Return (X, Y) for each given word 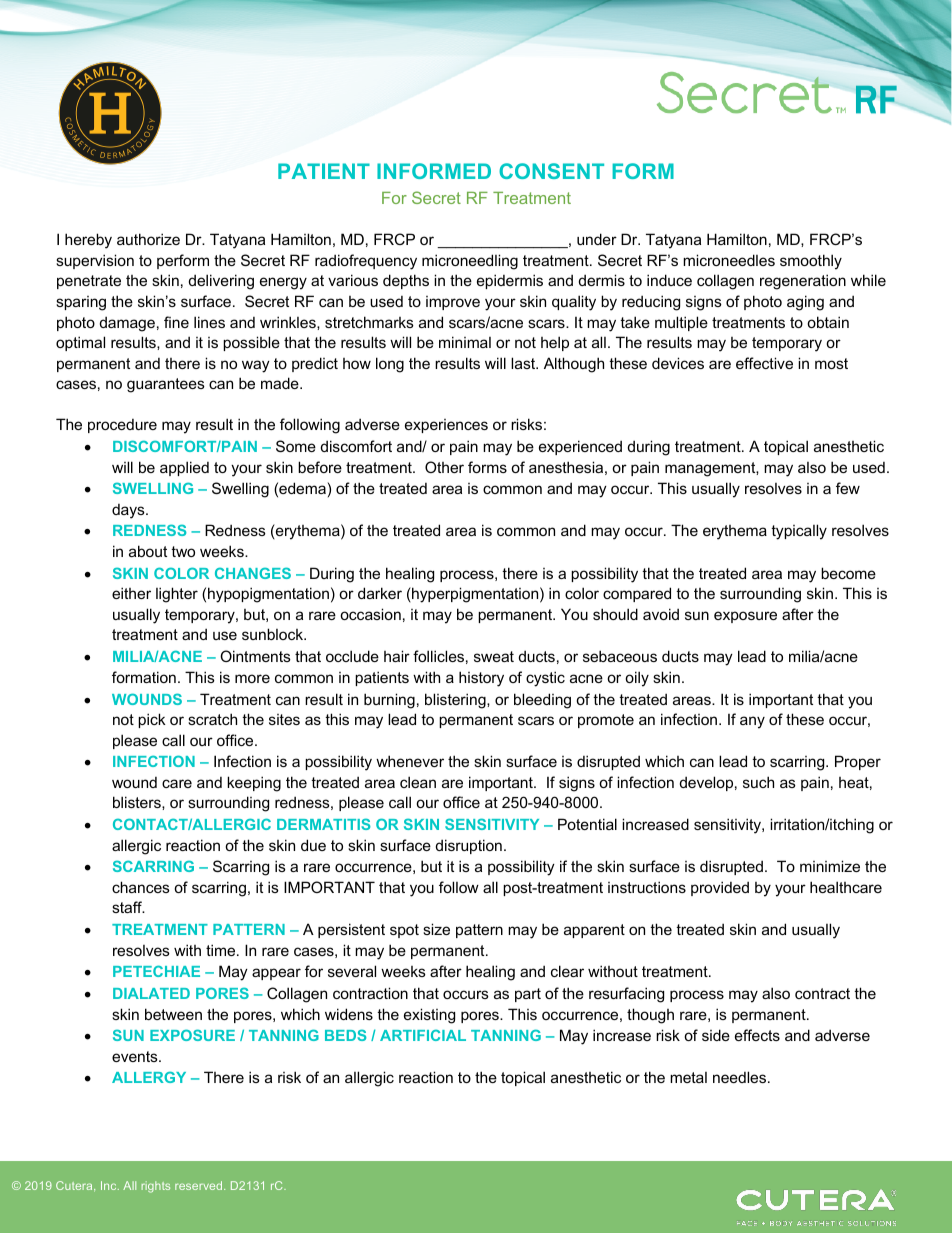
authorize (148, 239)
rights (155, 1187)
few (848, 488)
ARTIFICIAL (423, 1035)
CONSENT (551, 171)
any (752, 722)
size (436, 929)
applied (184, 468)
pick (152, 720)
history (481, 679)
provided (720, 888)
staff (128, 907)
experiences (446, 426)
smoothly (811, 262)
